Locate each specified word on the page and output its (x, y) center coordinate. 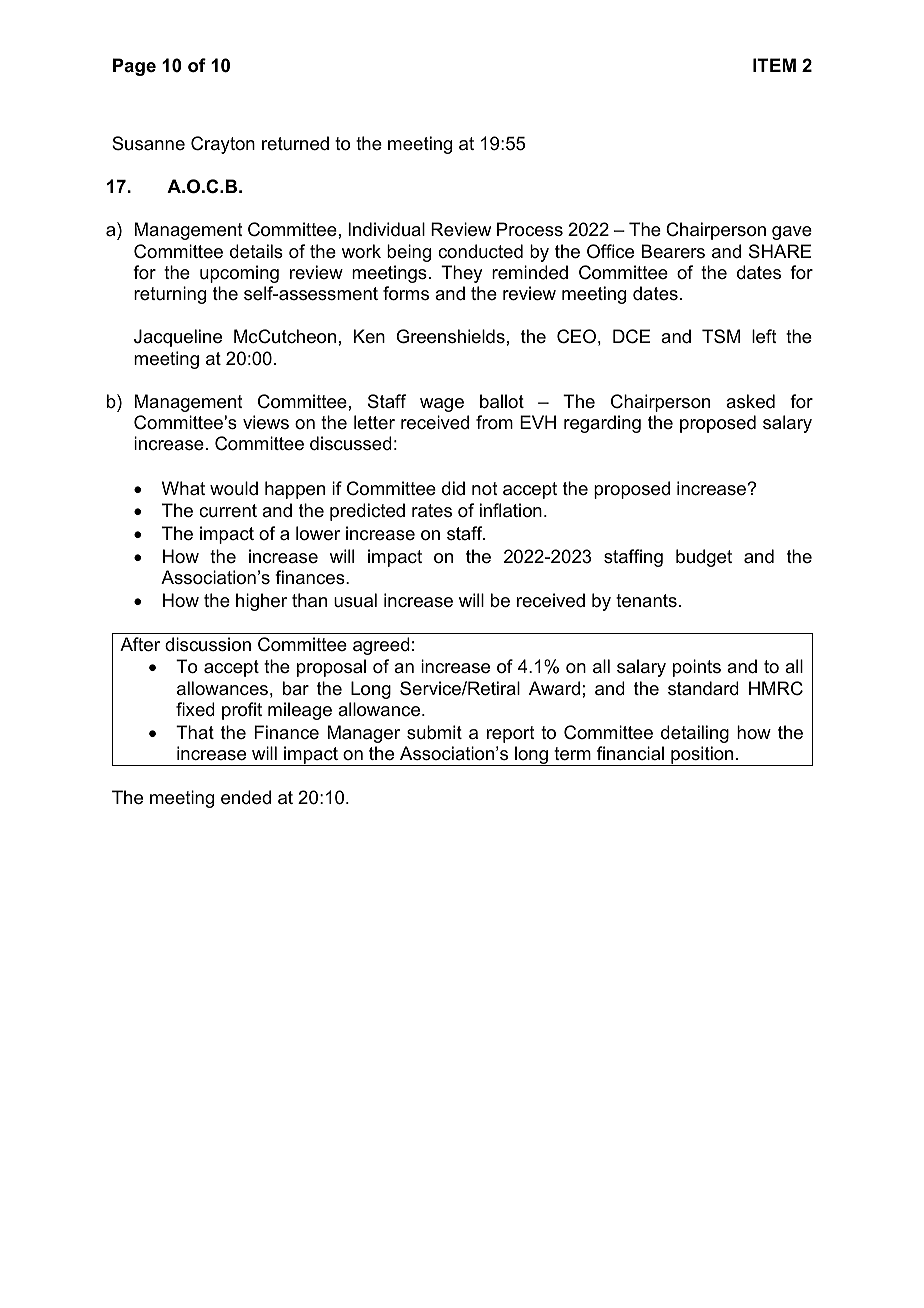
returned (295, 143)
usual (355, 600)
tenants (646, 601)
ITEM (774, 65)
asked (750, 401)
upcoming (239, 274)
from (494, 422)
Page (134, 67)
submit (434, 732)
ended (246, 797)
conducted (480, 251)
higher (261, 602)
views (266, 422)
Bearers (673, 251)
